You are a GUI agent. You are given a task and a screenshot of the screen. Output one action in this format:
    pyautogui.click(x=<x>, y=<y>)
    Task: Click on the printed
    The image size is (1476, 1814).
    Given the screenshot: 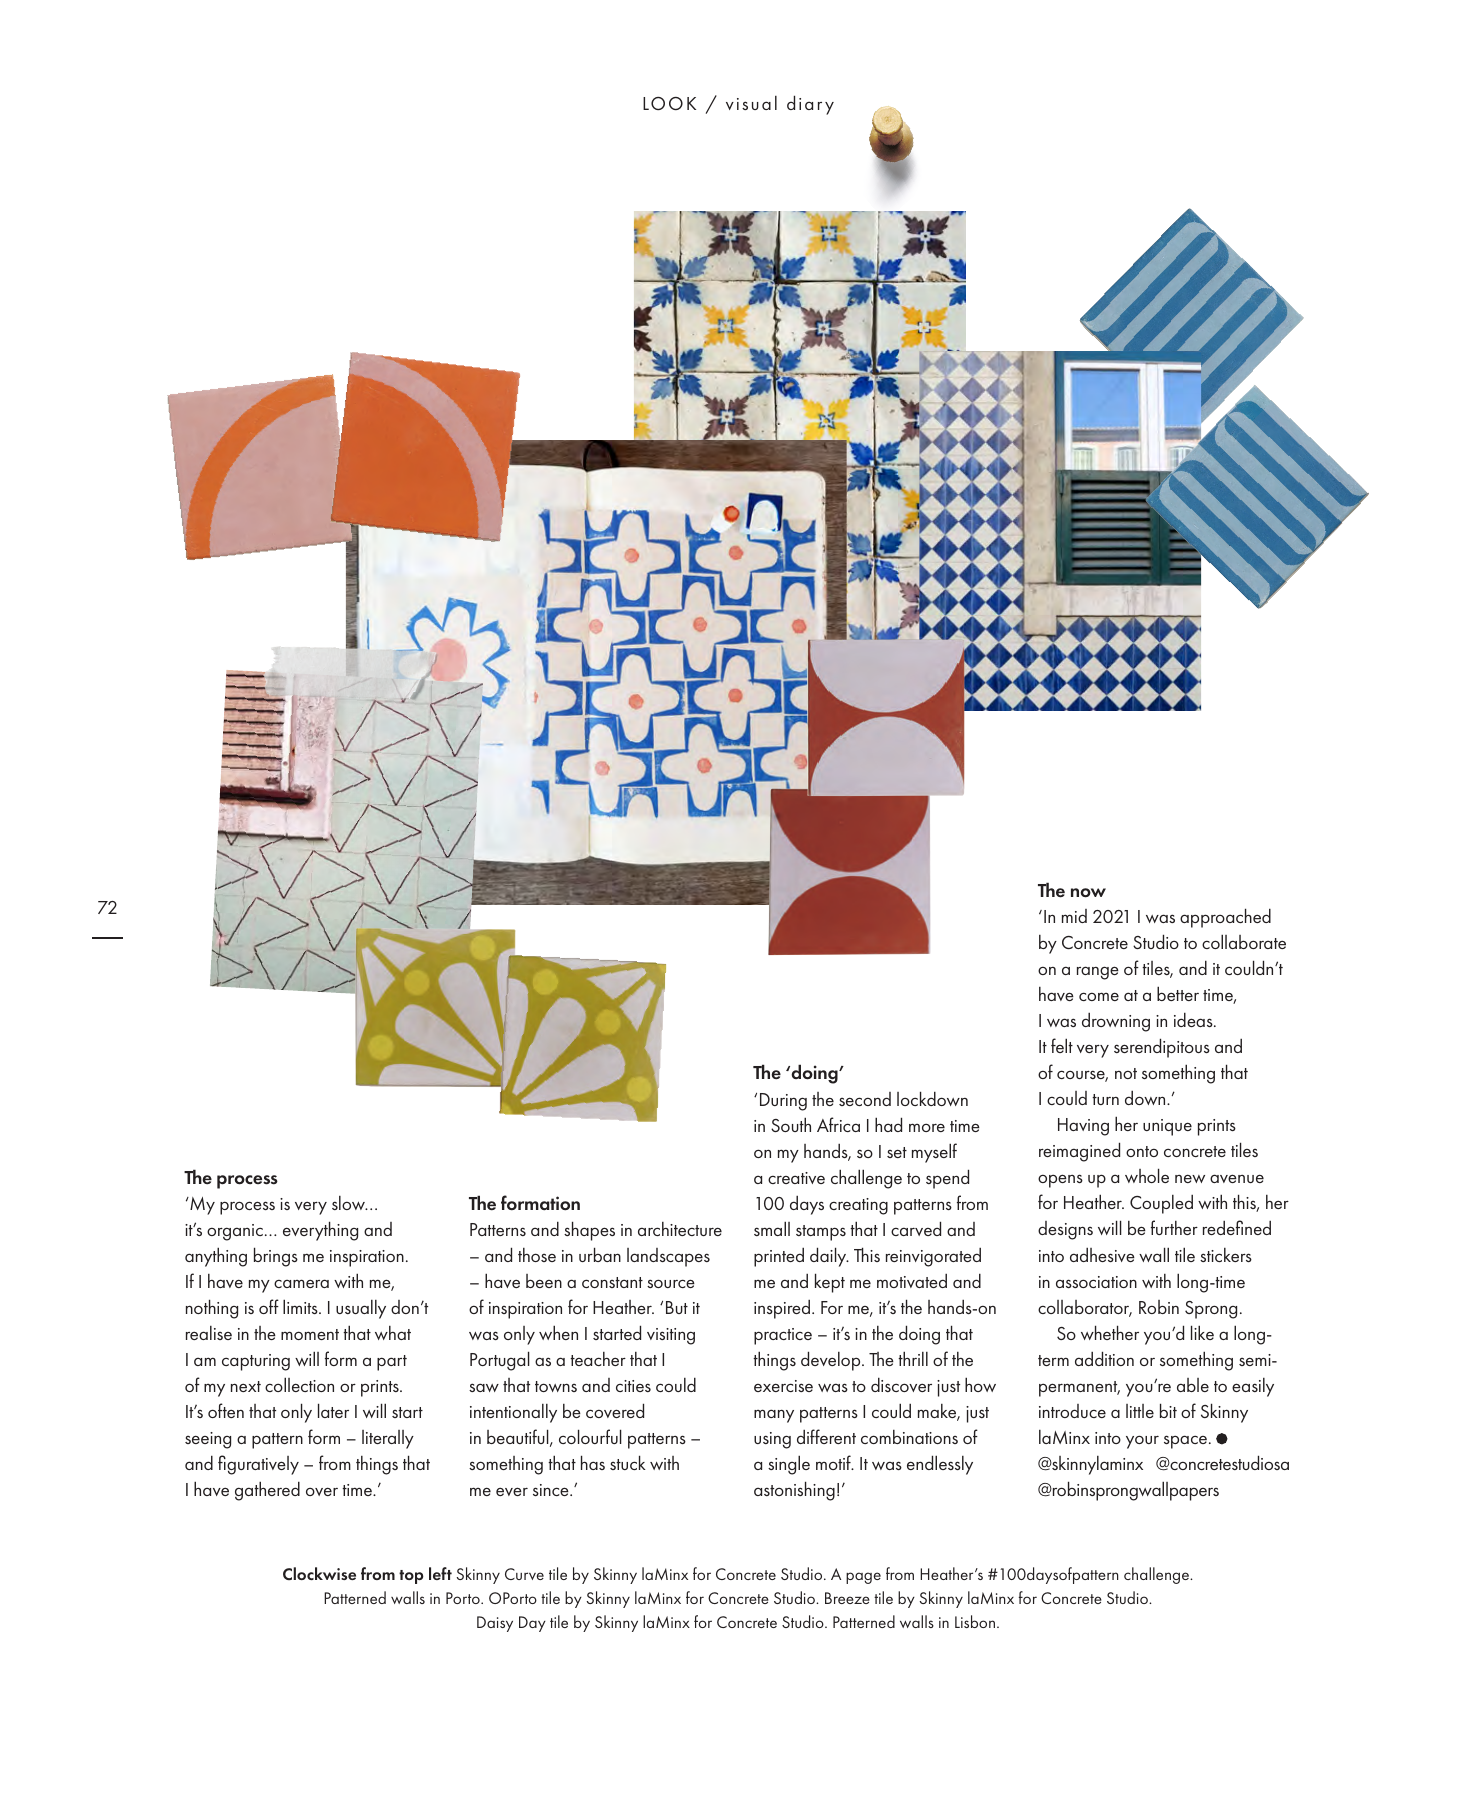 What is the action you would take?
    pyautogui.click(x=779, y=1257)
